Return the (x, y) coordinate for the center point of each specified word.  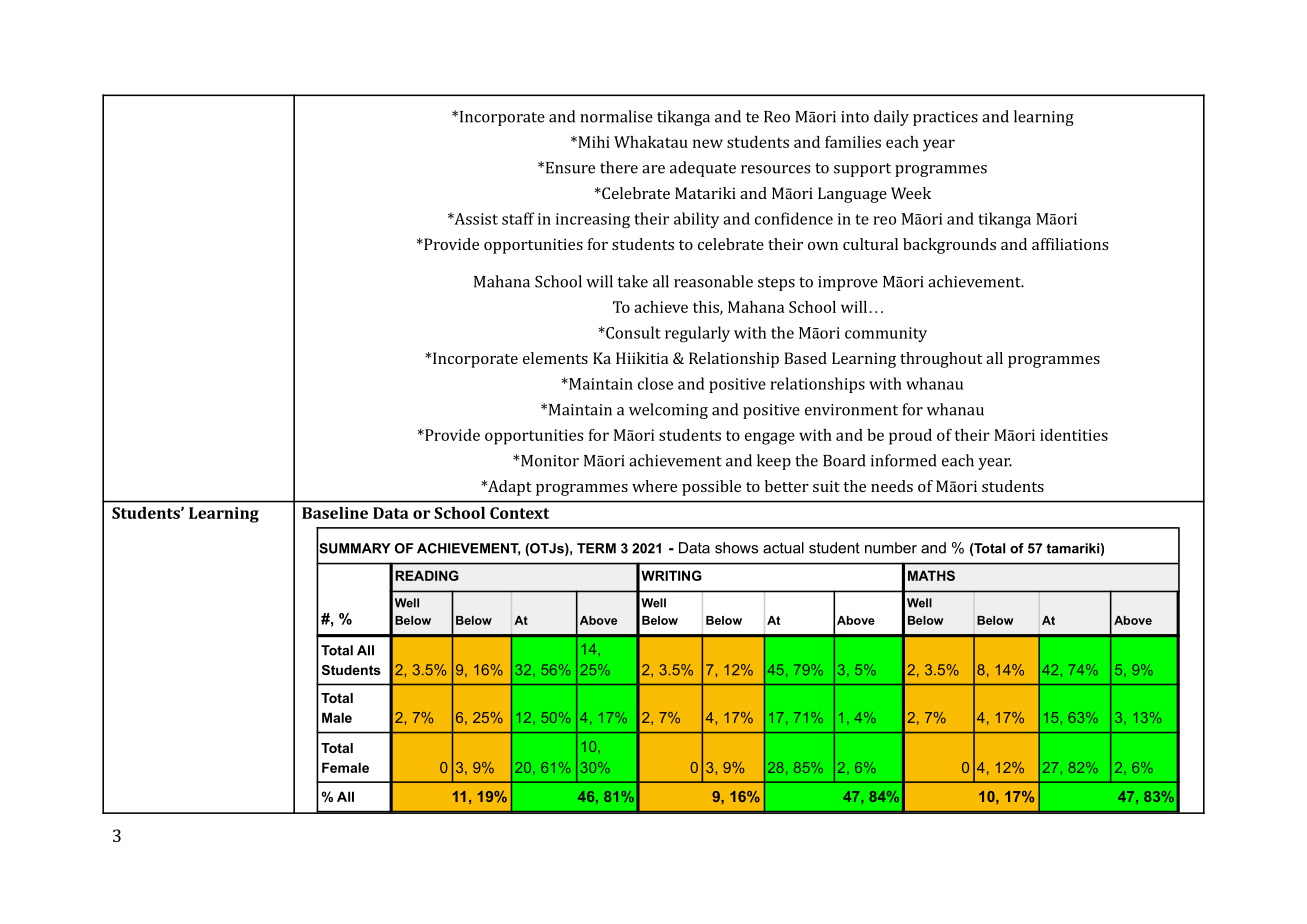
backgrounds (949, 246)
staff (518, 218)
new (708, 143)
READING (427, 575)
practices (945, 118)
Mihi (593, 142)
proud (910, 437)
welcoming (668, 411)
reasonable (713, 281)
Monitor (550, 461)
